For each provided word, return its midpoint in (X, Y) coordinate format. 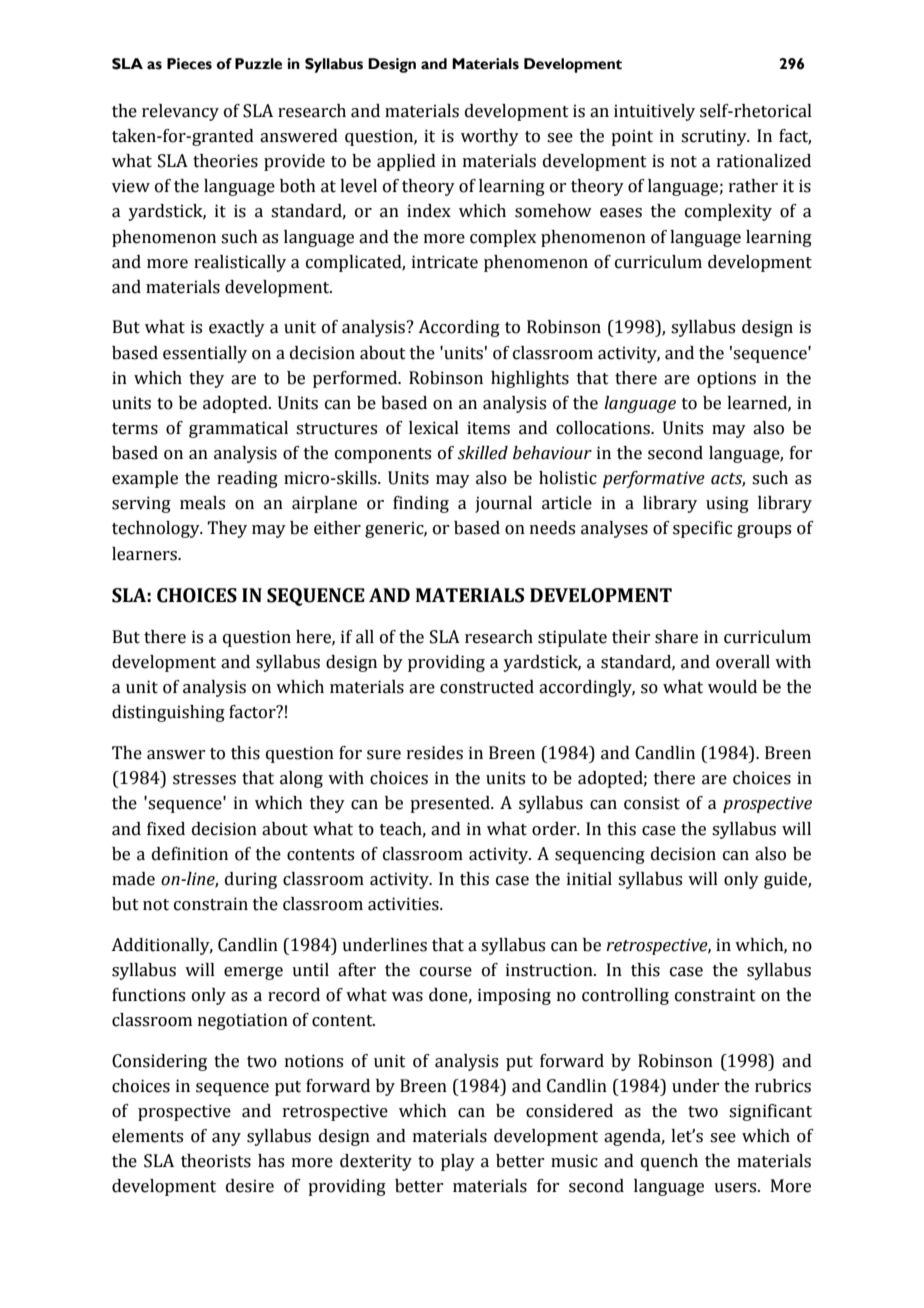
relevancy (180, 112)
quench (669, 1162)
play (458, 1162)
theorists (216, 1161)
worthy (490, 137)
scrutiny (715, 137)
